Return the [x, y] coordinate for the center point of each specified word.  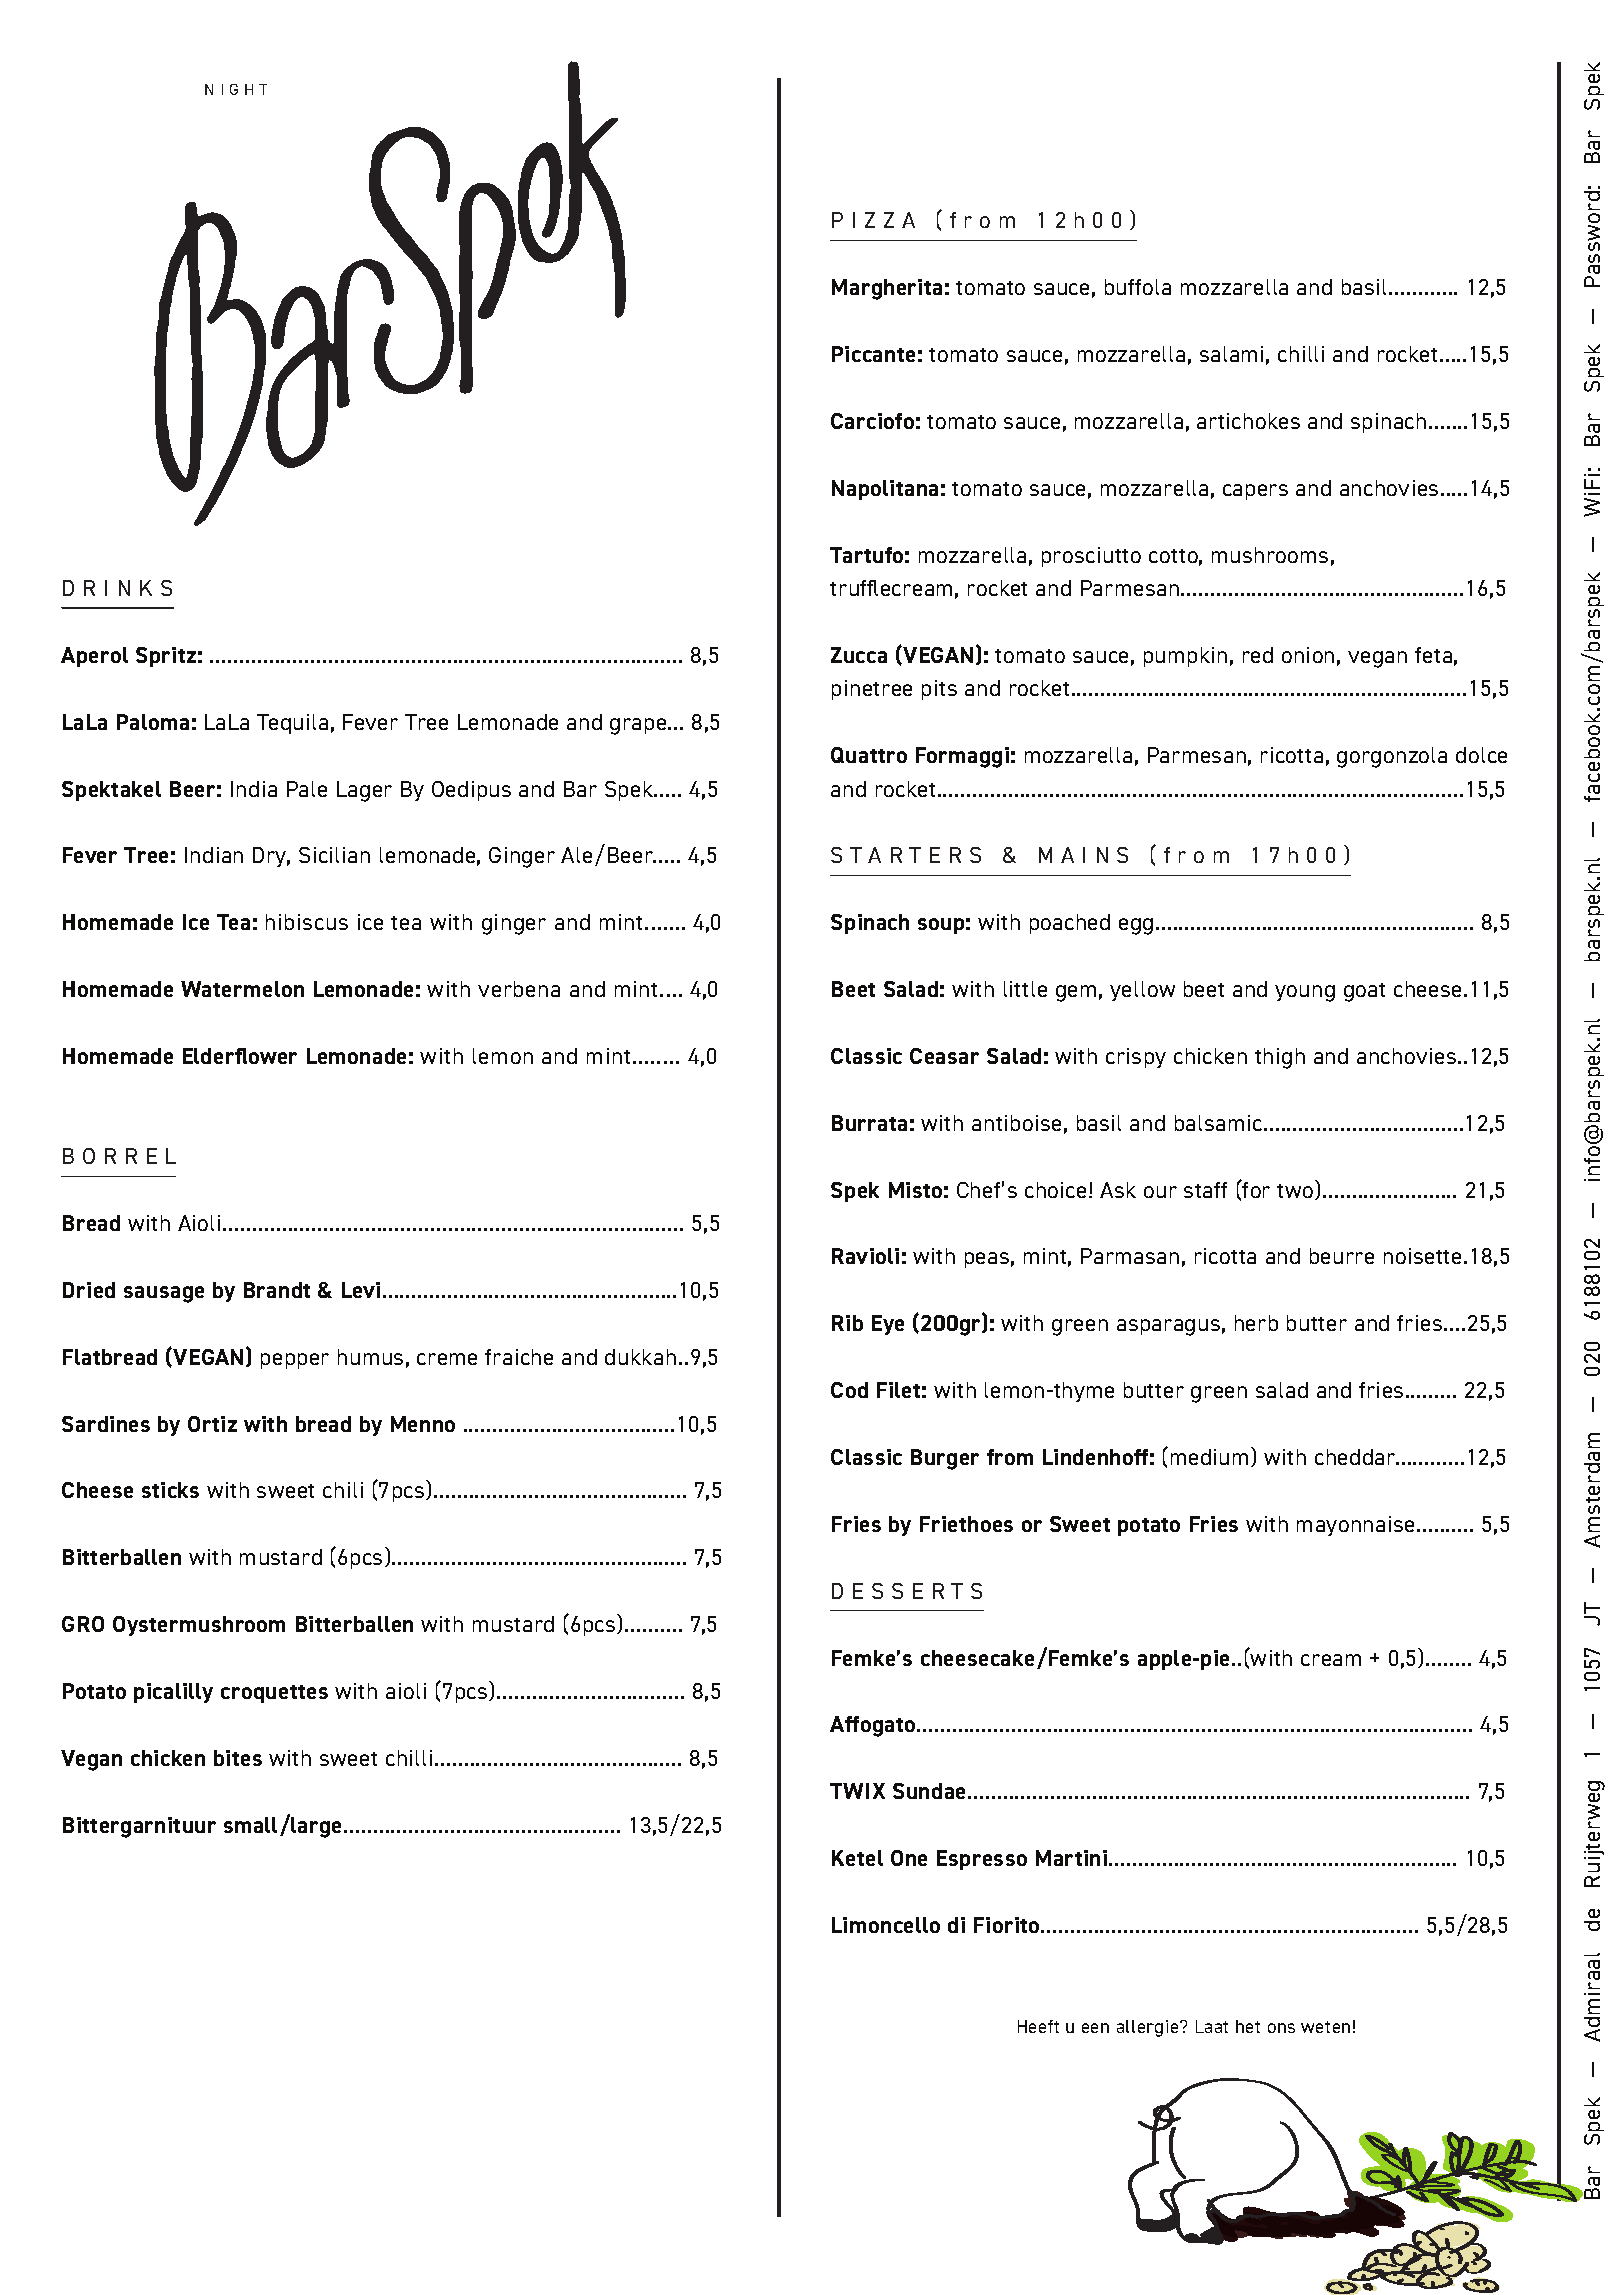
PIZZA [873, 220]
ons [1281, 2028]
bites [238, 1758]
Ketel [857, 1858]
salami [1231, 354]
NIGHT [236, 89]
